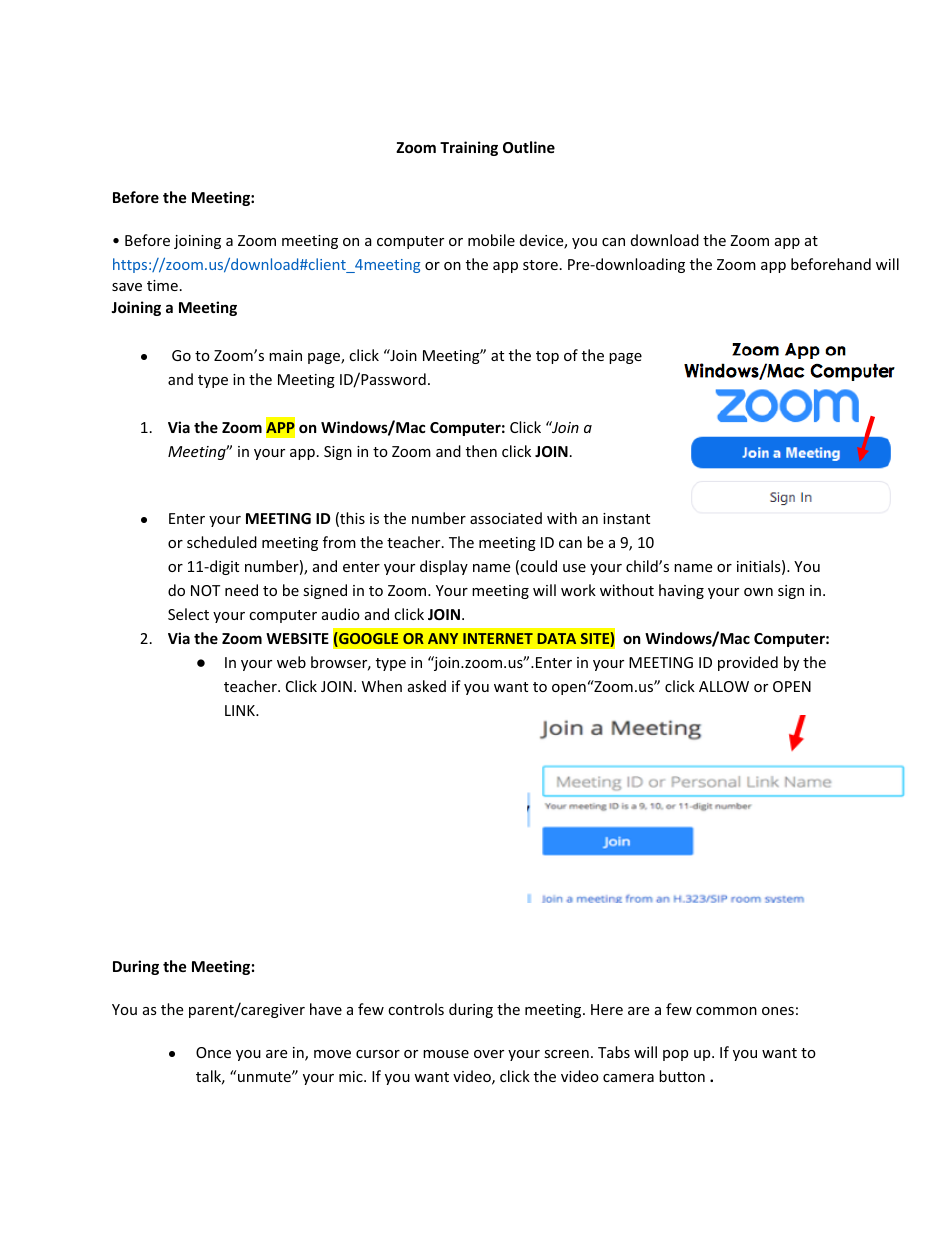 This screenshot has height=1233, width=952. I want to click on ALLOW, so click(724, 686).
